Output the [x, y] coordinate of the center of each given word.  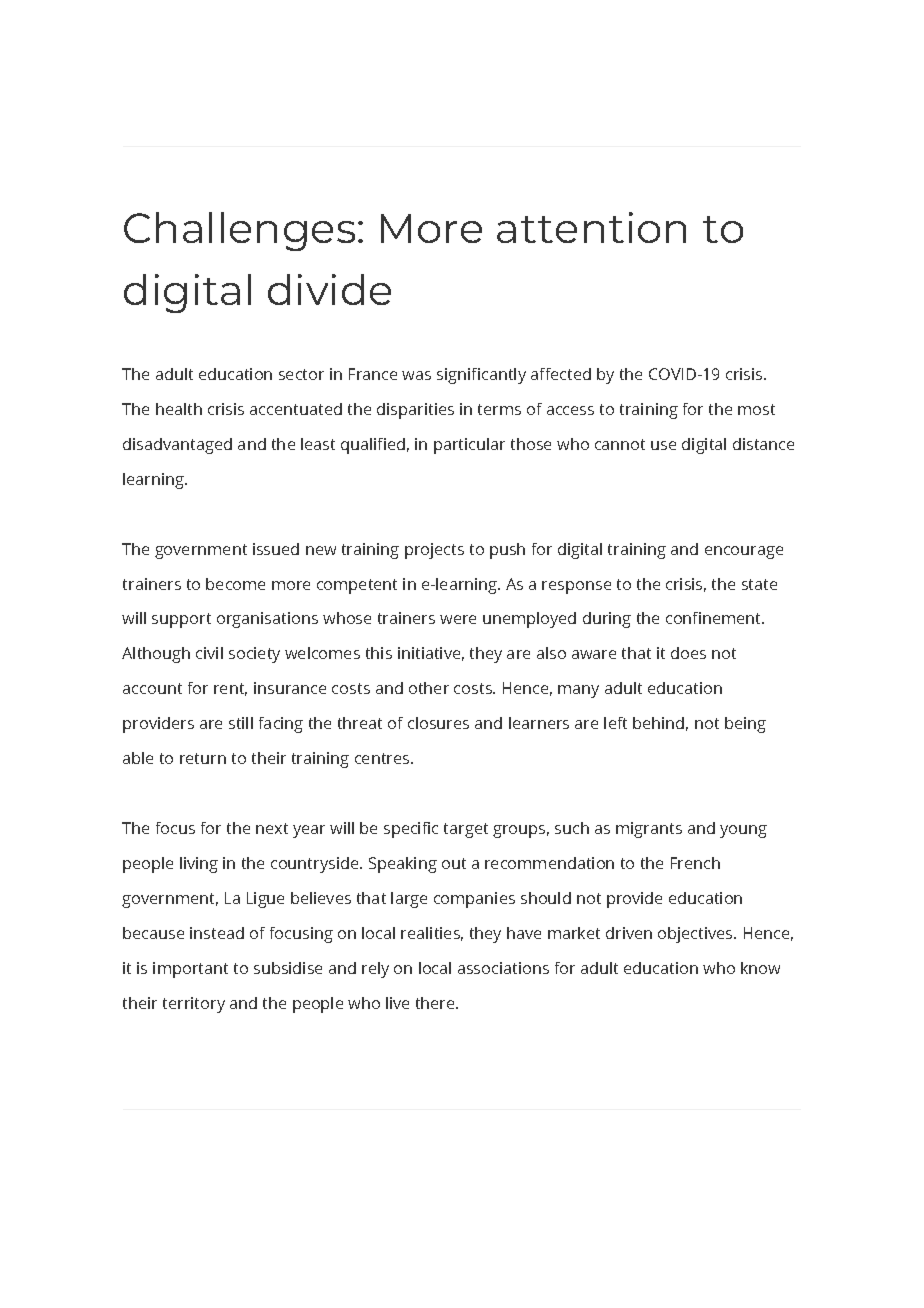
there [436, 1003]
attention [591, 227]
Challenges [239, 231]
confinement [715, 618]
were [458, 619]
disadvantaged [177, 446]
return [203, 758]
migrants [649, 830]
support [181, 620]
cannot [620, 444]
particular [469, 446]
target [466, 830]
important [190, 970]
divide [329, 289]
